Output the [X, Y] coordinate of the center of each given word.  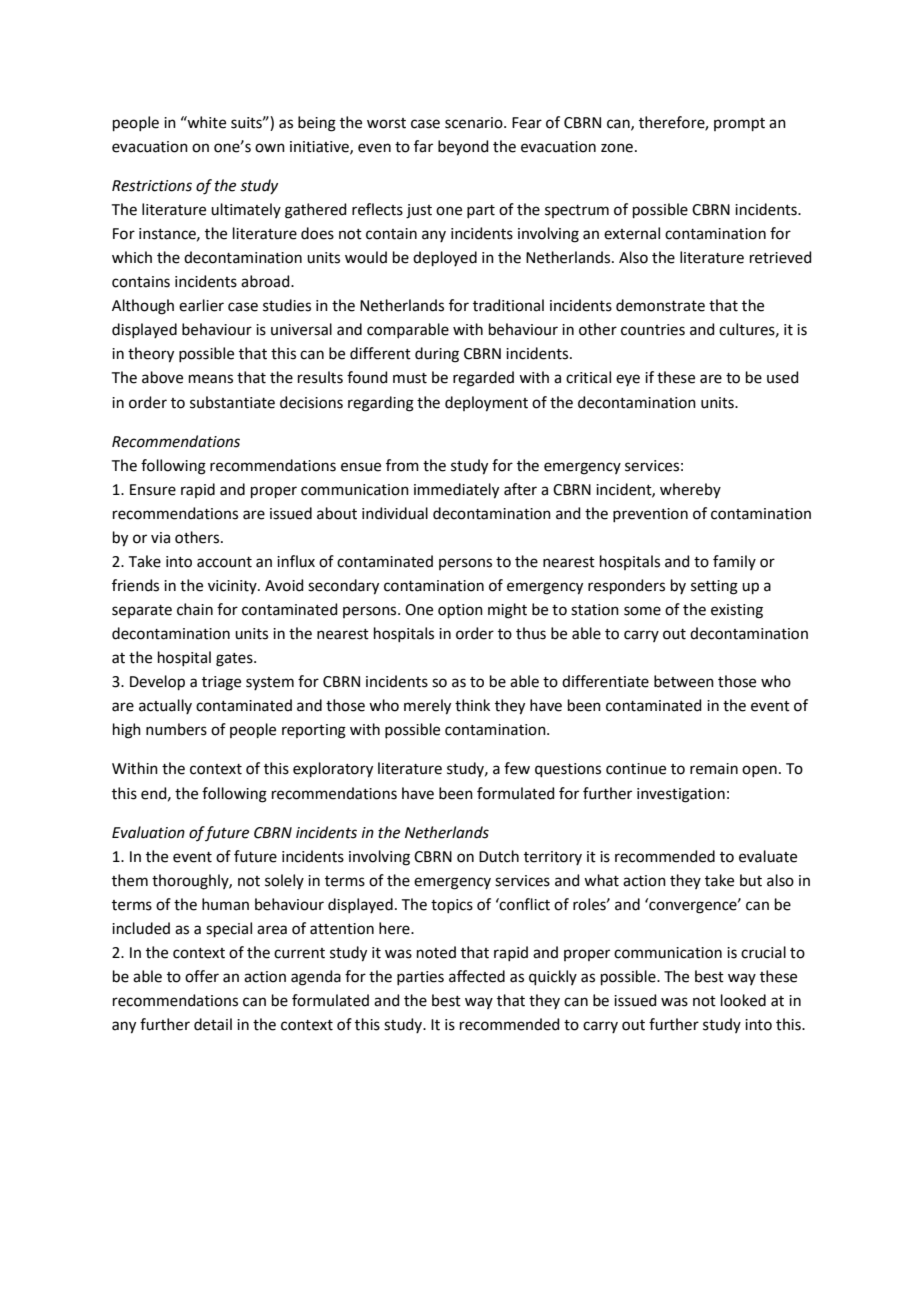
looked [743, 1000]
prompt [739, 124]
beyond [463, 148]
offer [202, 976]
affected [477, 976]
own [270, 148]
